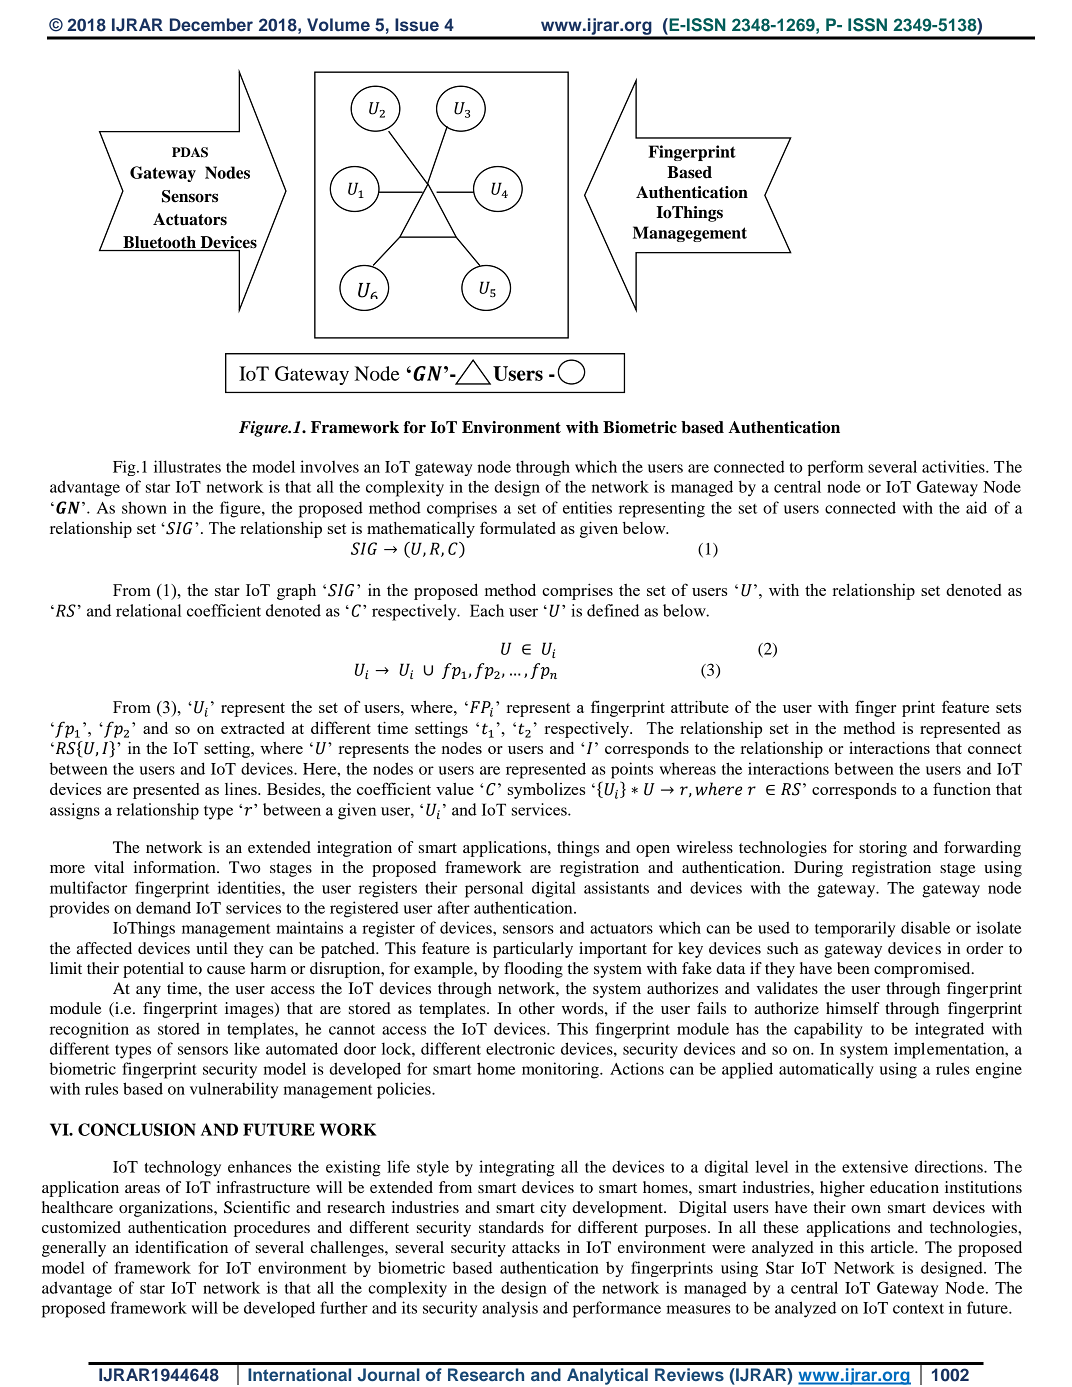  Describe the element at coordinates (1008, 708) in the screenshot. I see `sets` at that location.
